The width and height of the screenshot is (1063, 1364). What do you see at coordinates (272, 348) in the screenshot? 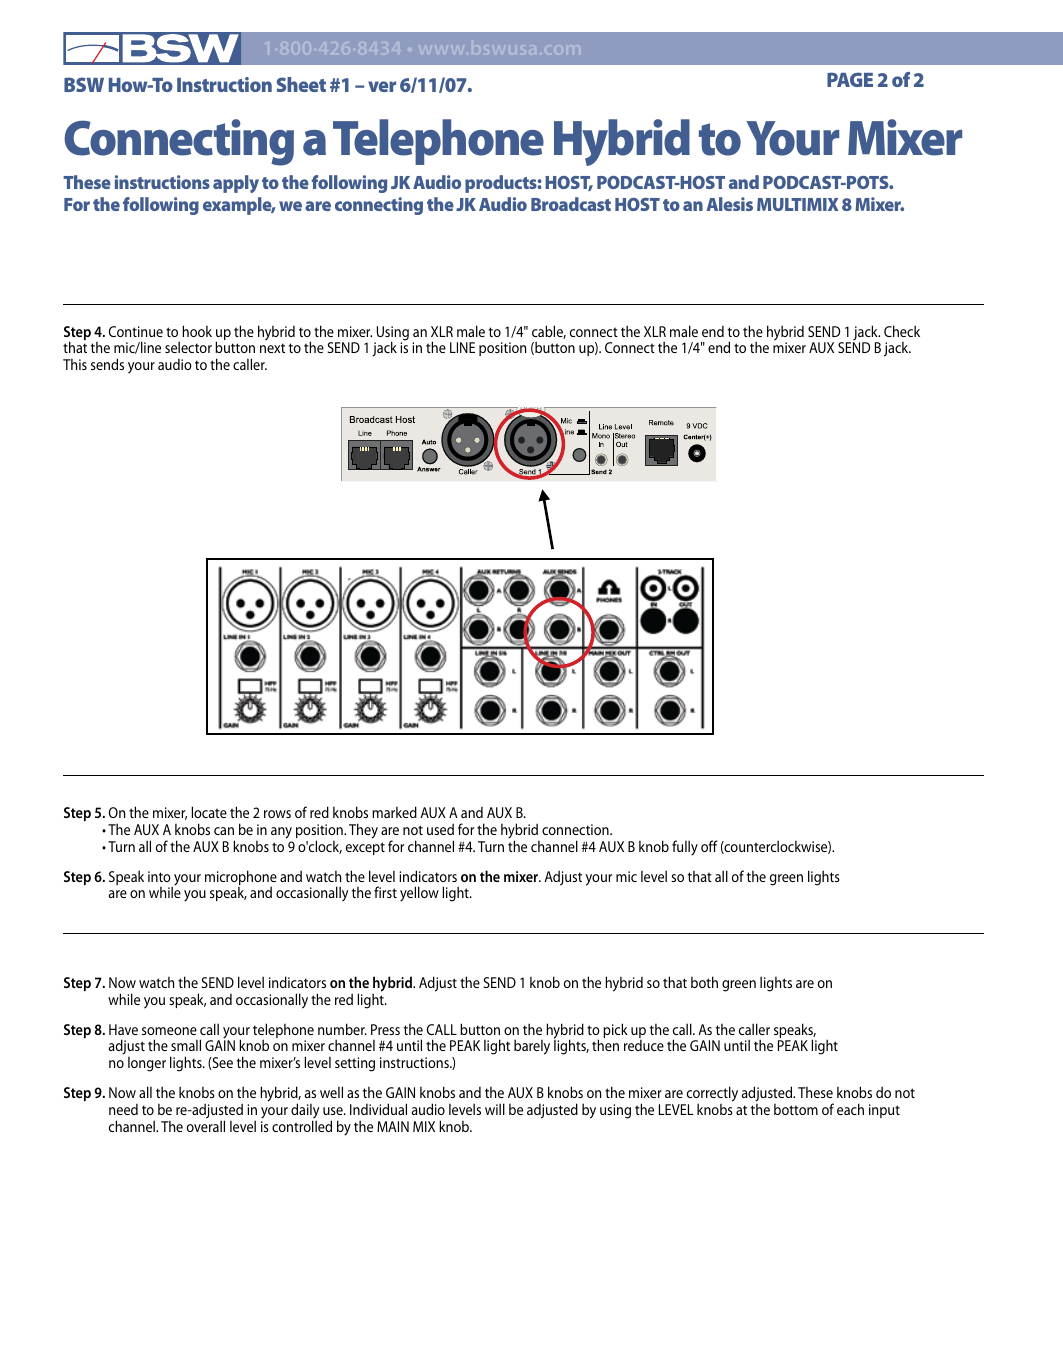
I see `next` at bounding box center [272, 348].
